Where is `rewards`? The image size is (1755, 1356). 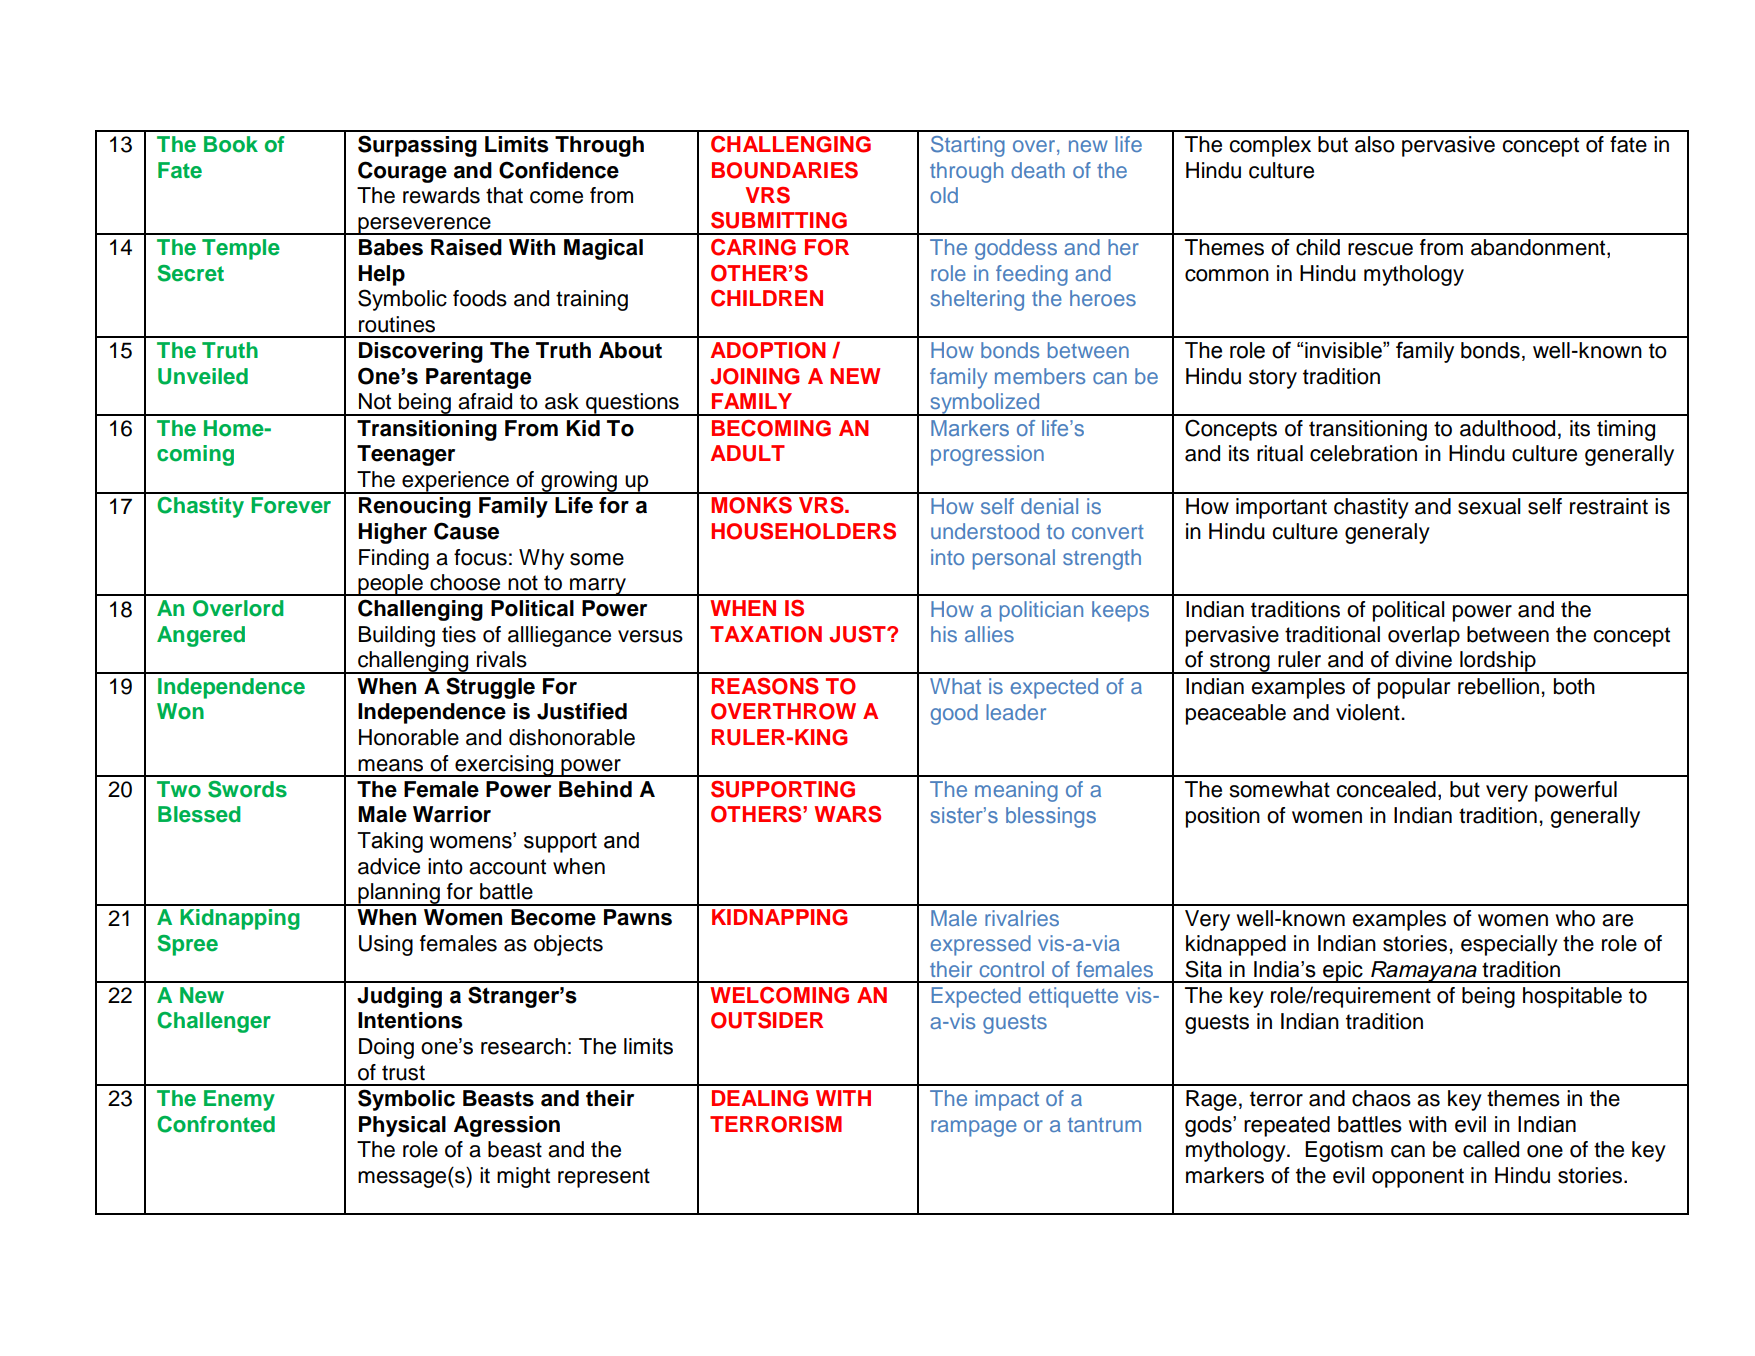 rewards is located at coordinates (441, 195).
